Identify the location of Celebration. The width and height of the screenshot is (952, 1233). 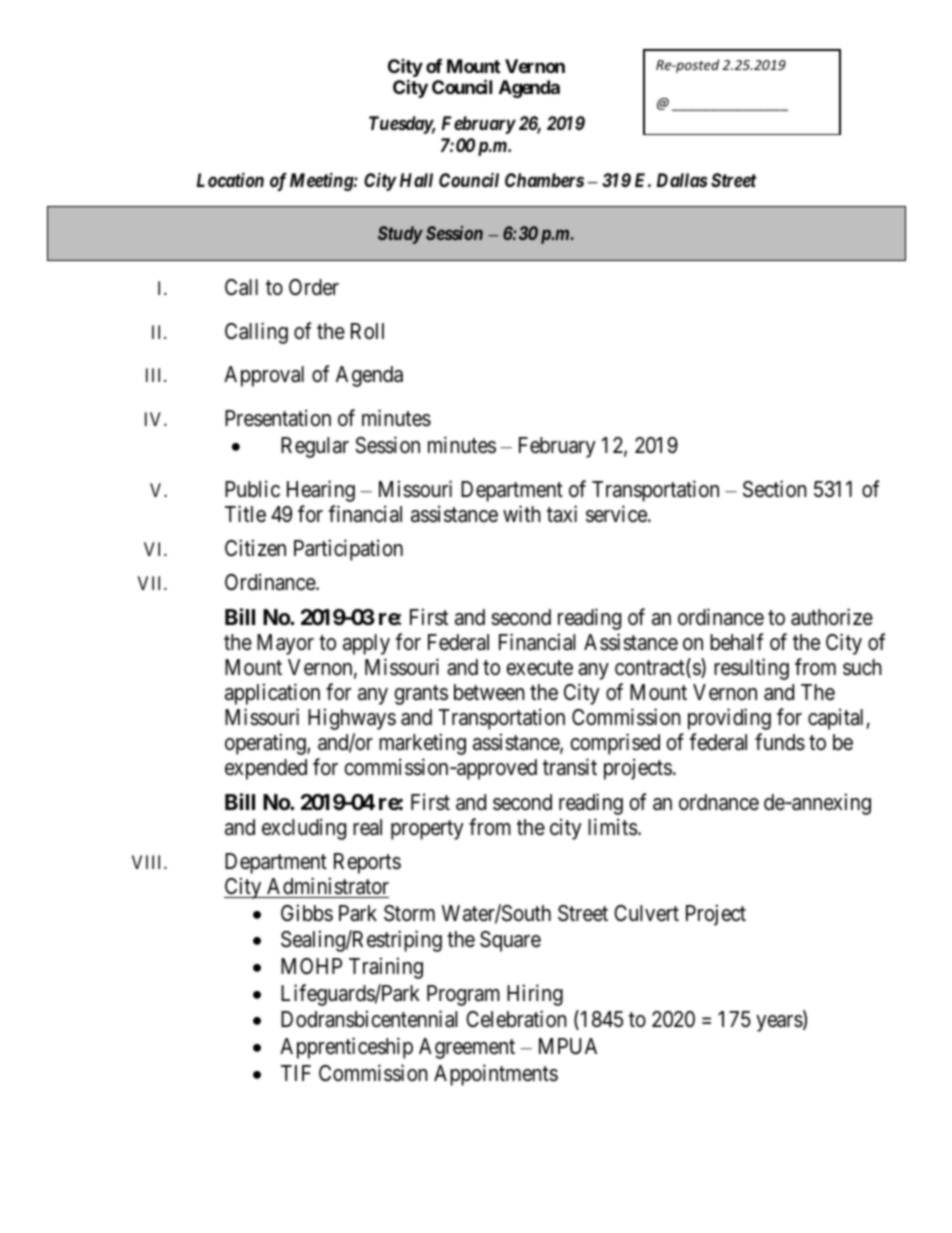
(516, 1019).
